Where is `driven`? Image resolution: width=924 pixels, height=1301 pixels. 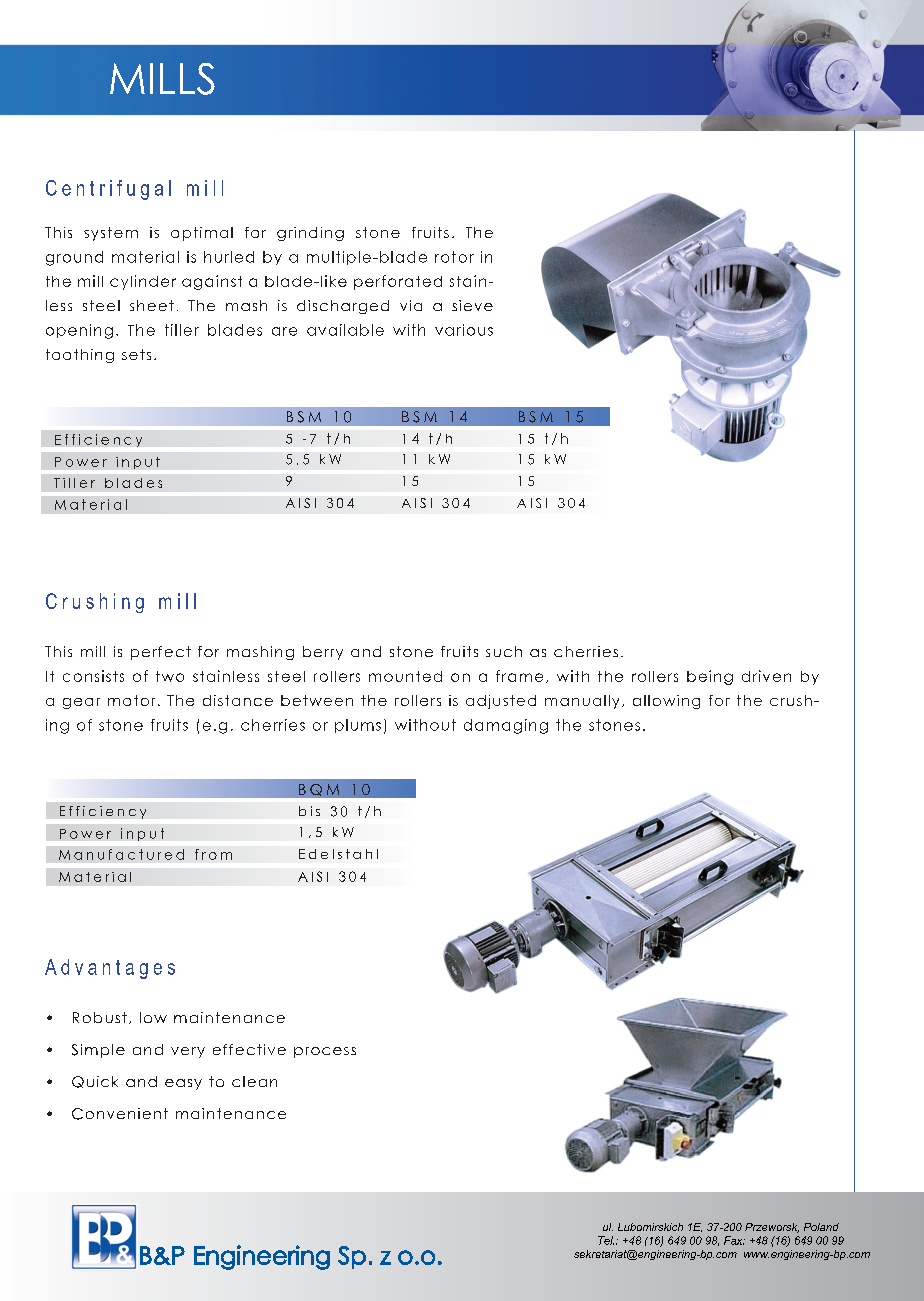
driven is located at coordinates (766, 676).
